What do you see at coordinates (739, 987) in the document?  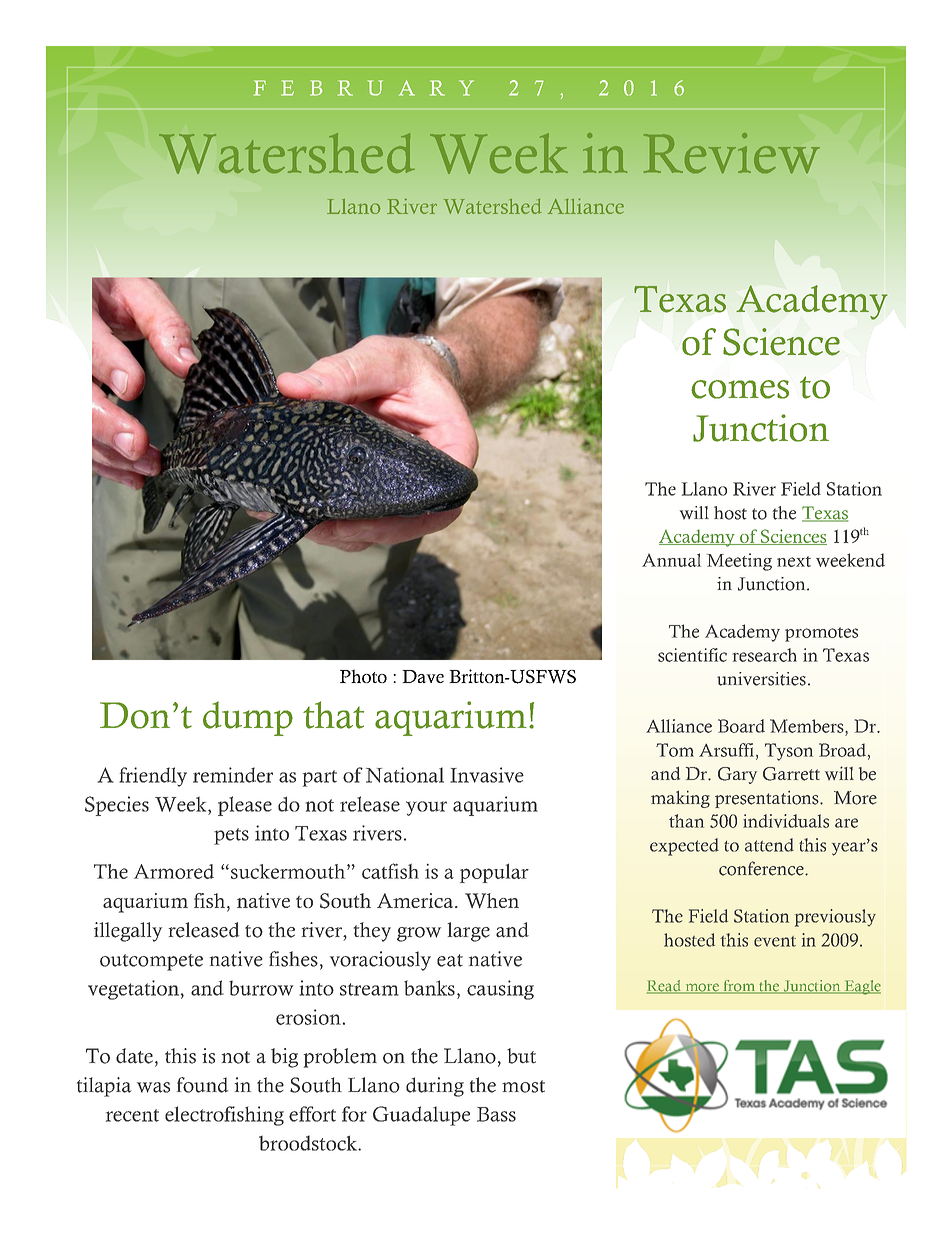 I see `from` at bounding box center [739, 987].
